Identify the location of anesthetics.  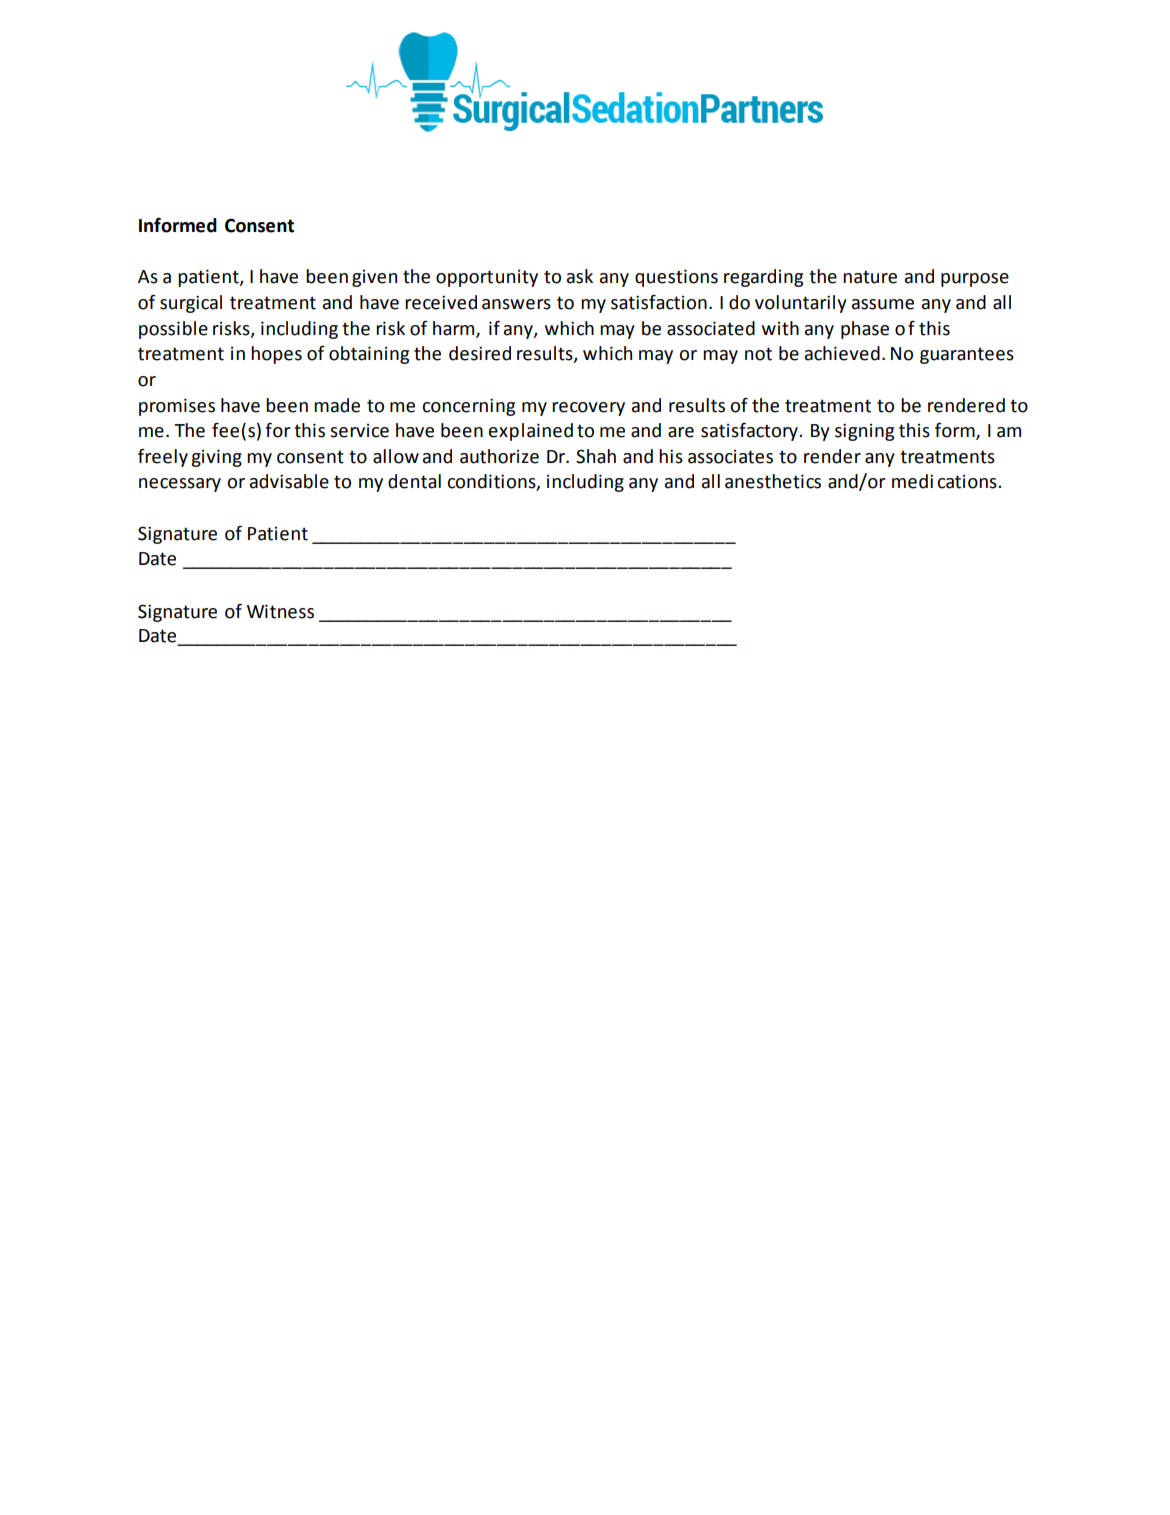
(773, 481).
